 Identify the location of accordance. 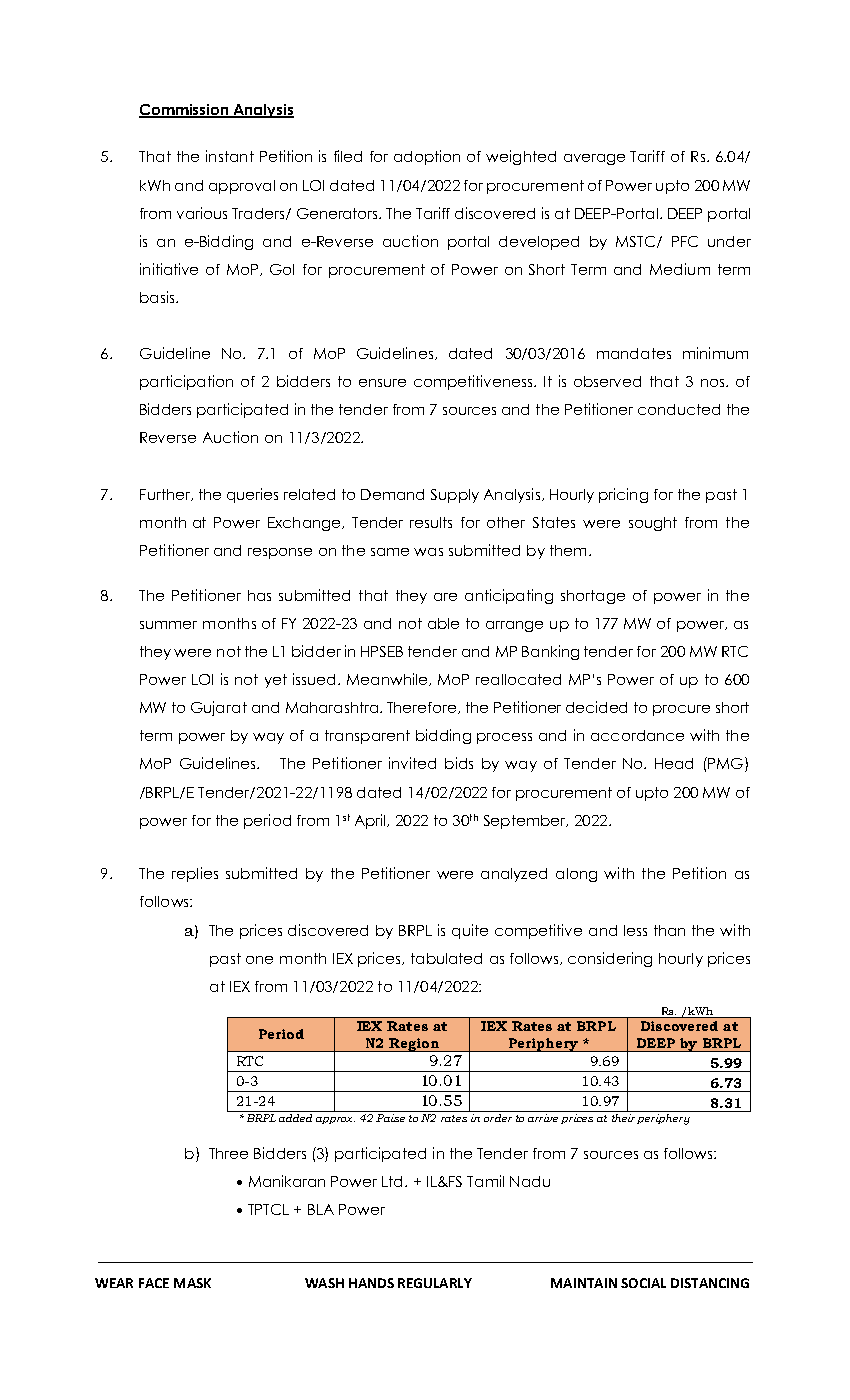
(637, 735).
